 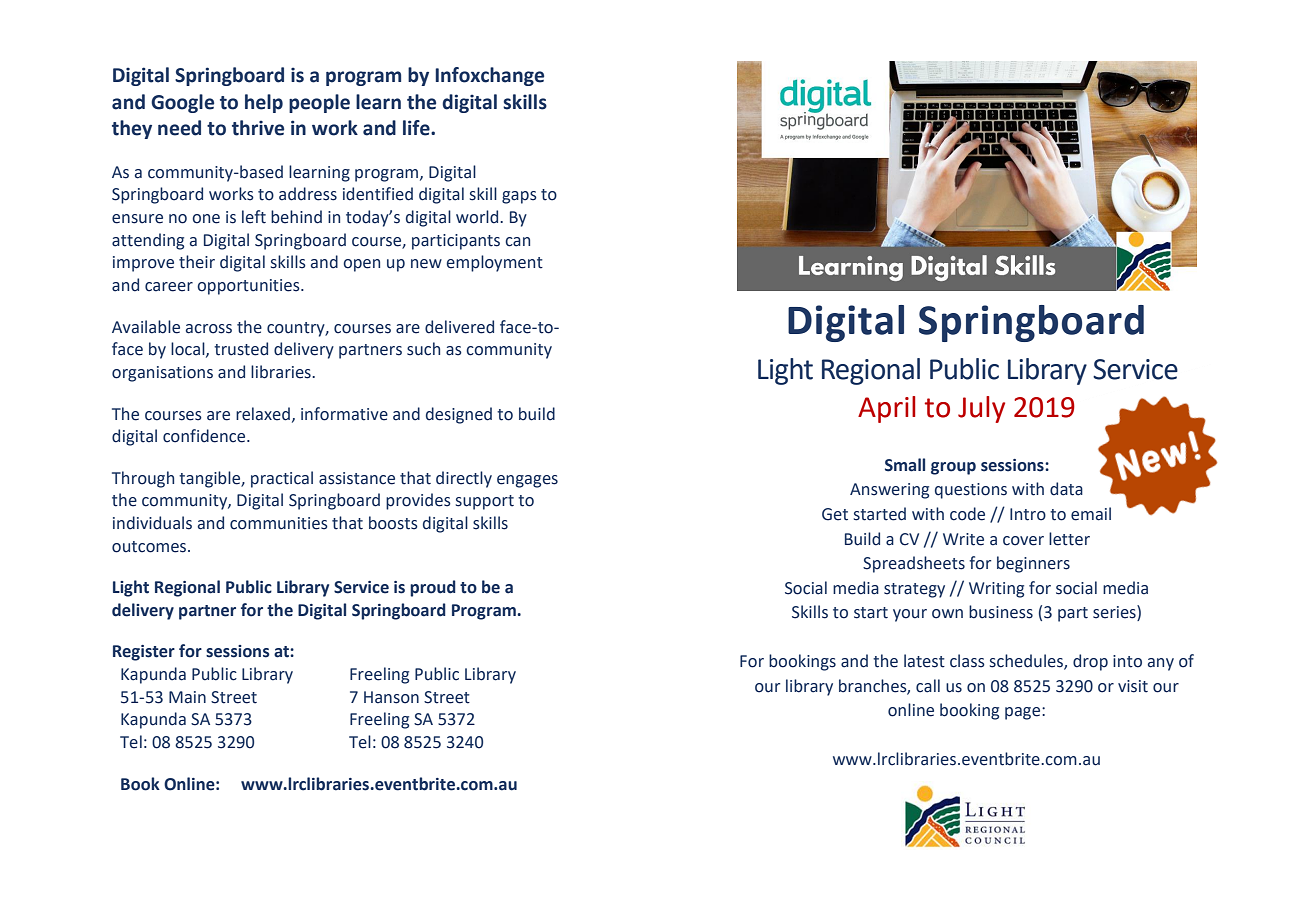 I want to click on Main, so click(x=187, y=697).
